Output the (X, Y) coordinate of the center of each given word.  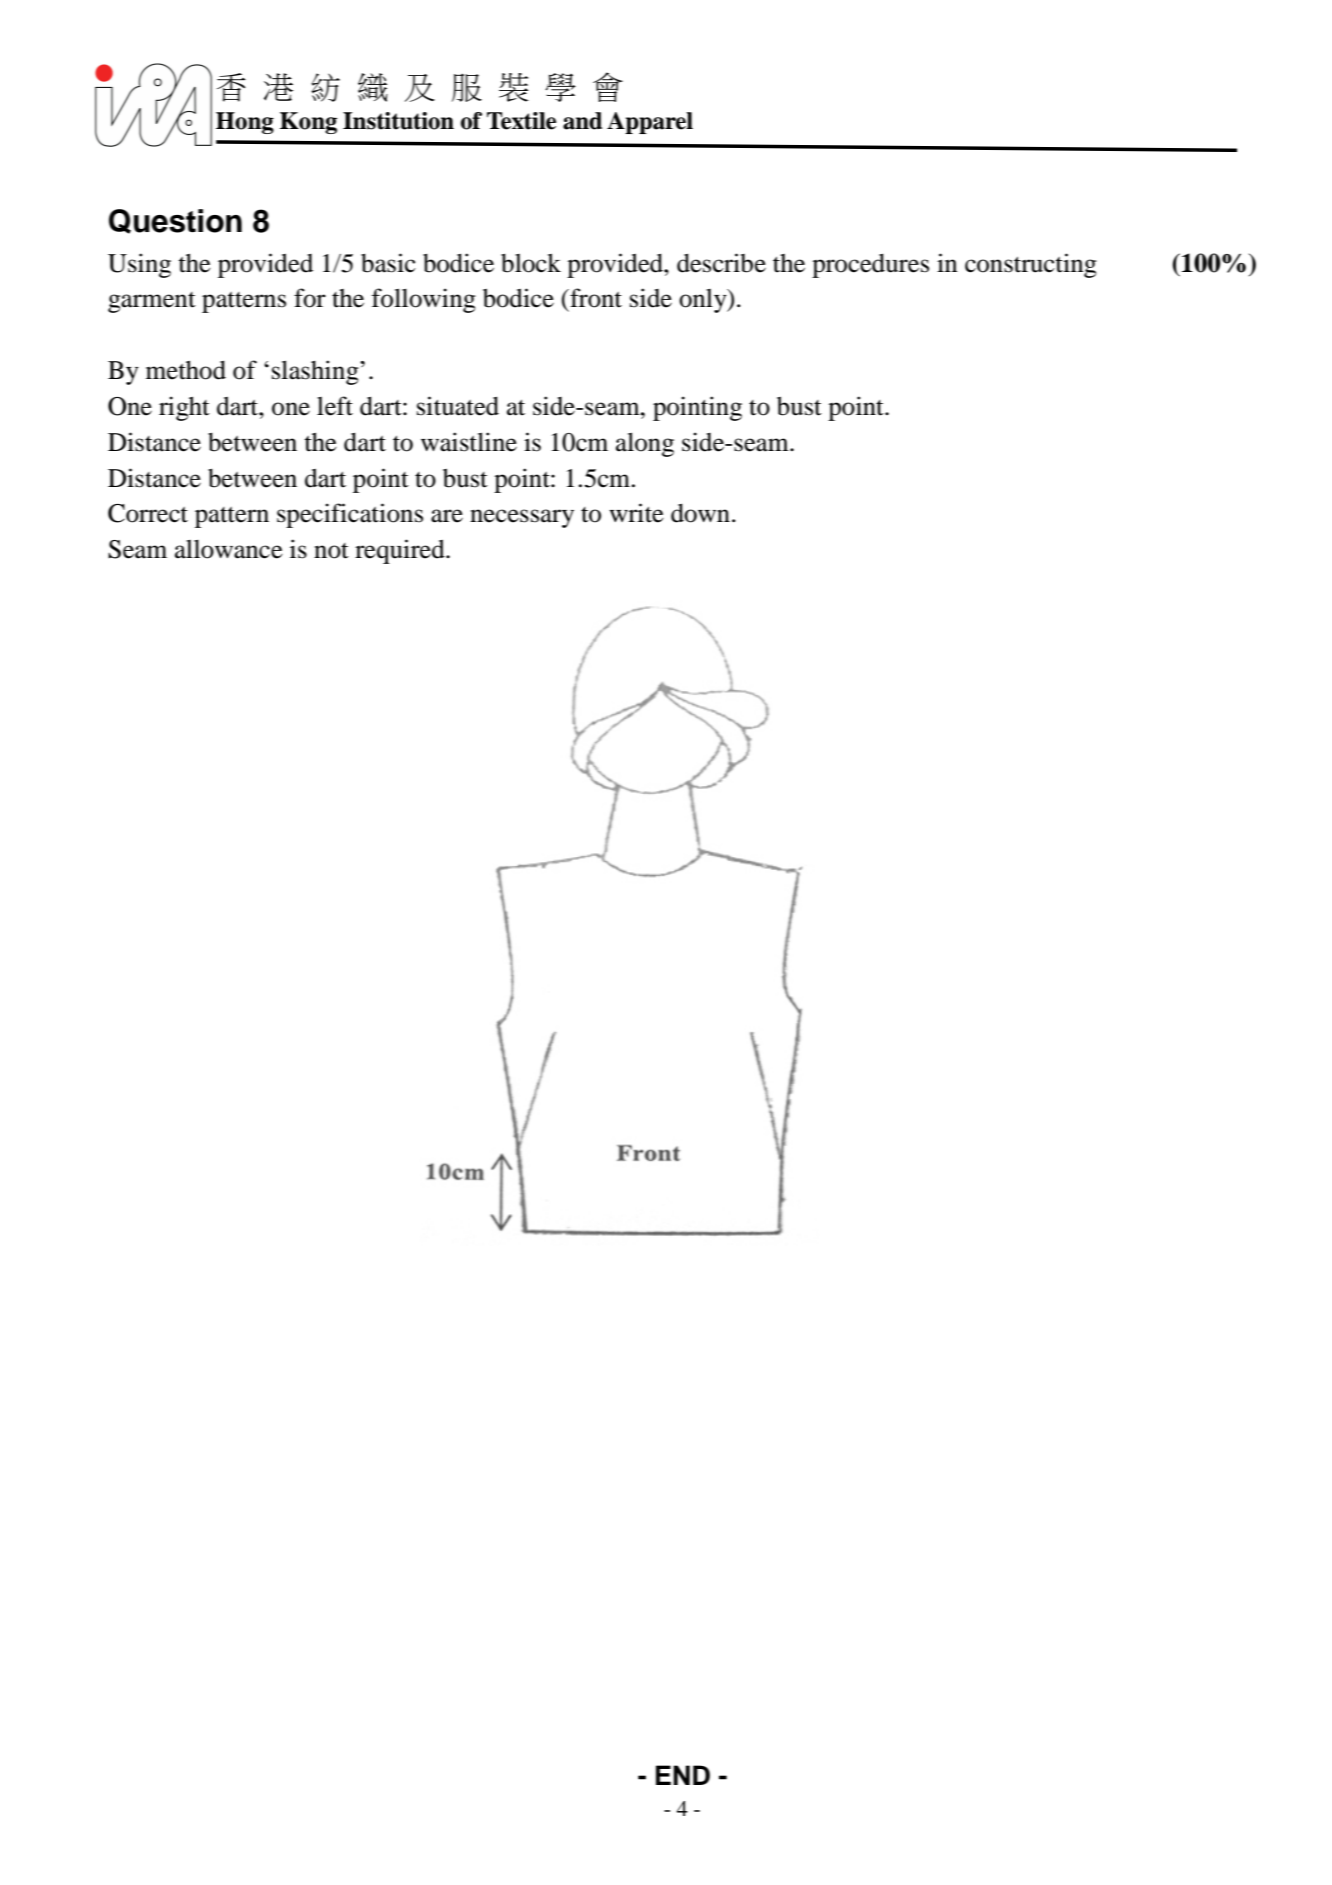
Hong (245, 123)
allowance (229, 549)
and (582, 121)
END (683, 1775)
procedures (870, 265)
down (700, 513)
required (401, 551)
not (331, 551)
